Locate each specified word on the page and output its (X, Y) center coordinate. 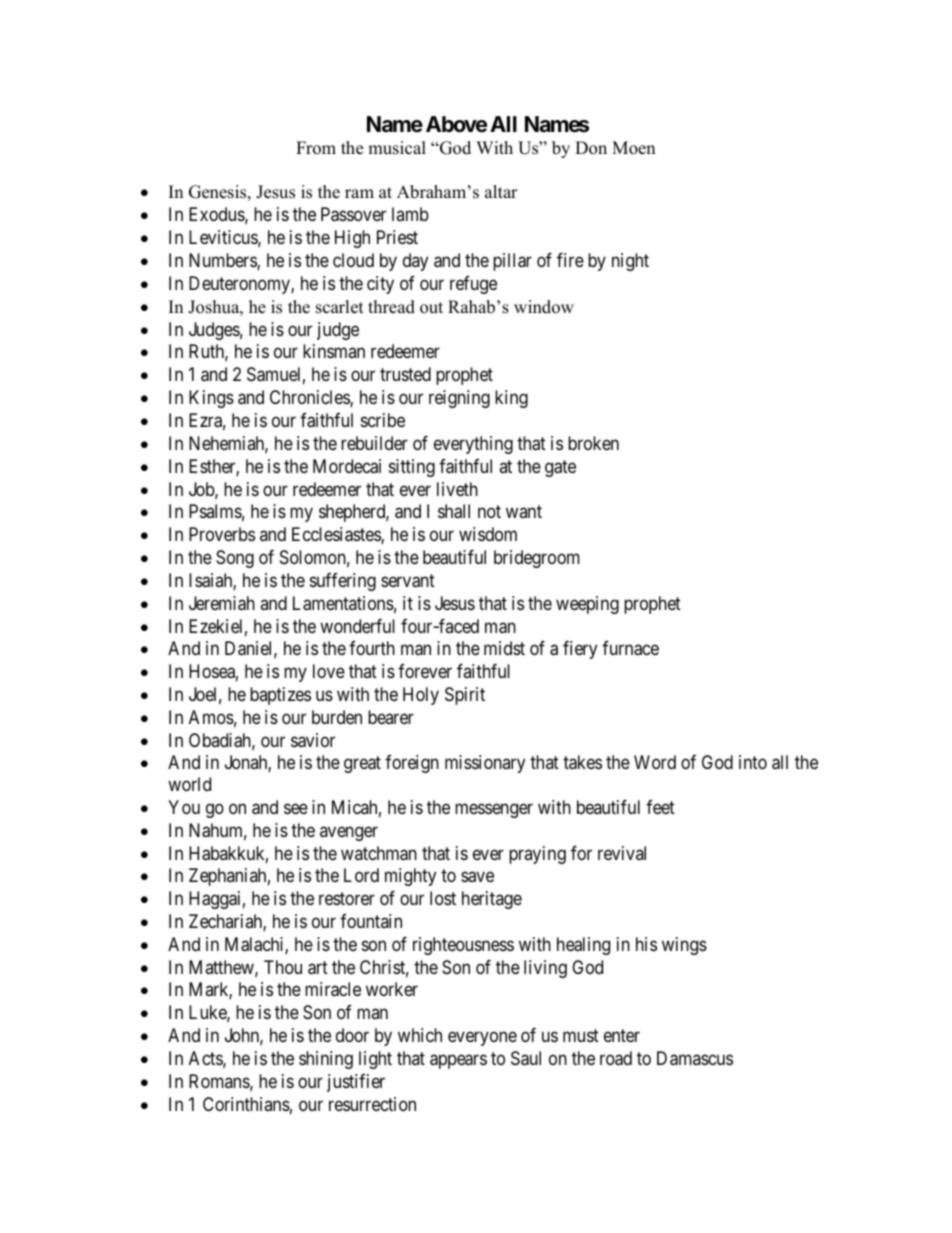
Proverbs (222, 534)
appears (458, 1061)
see (296, 808)
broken (593, 443)
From (316, 148)
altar (501, 191)
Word (655, 762)
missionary (485, 764)
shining (326, 1060)
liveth (457, 489)
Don (591, 148)
